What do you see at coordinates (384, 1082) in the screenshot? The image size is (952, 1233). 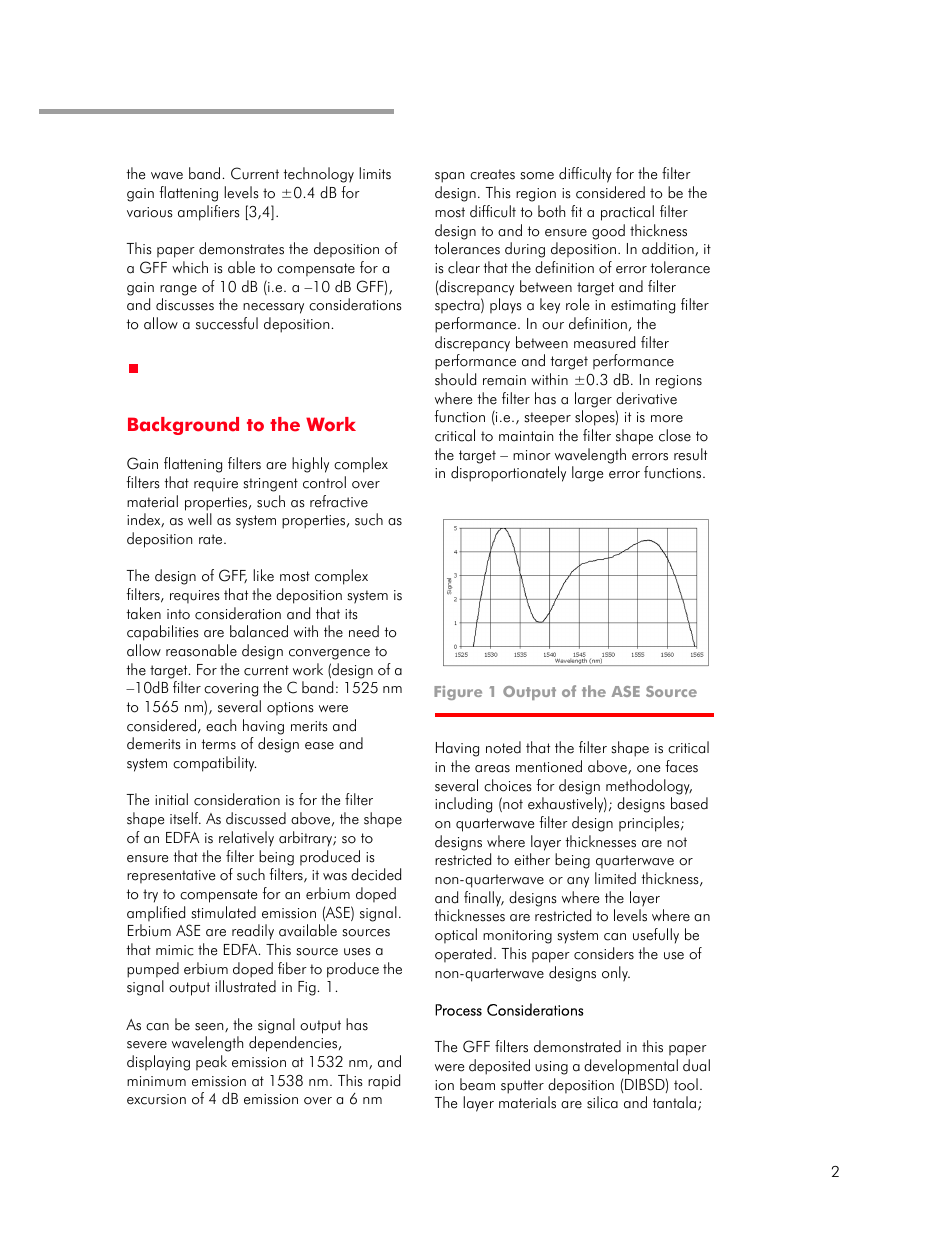 I see `rapid` at bounding box center [384, 1082].
